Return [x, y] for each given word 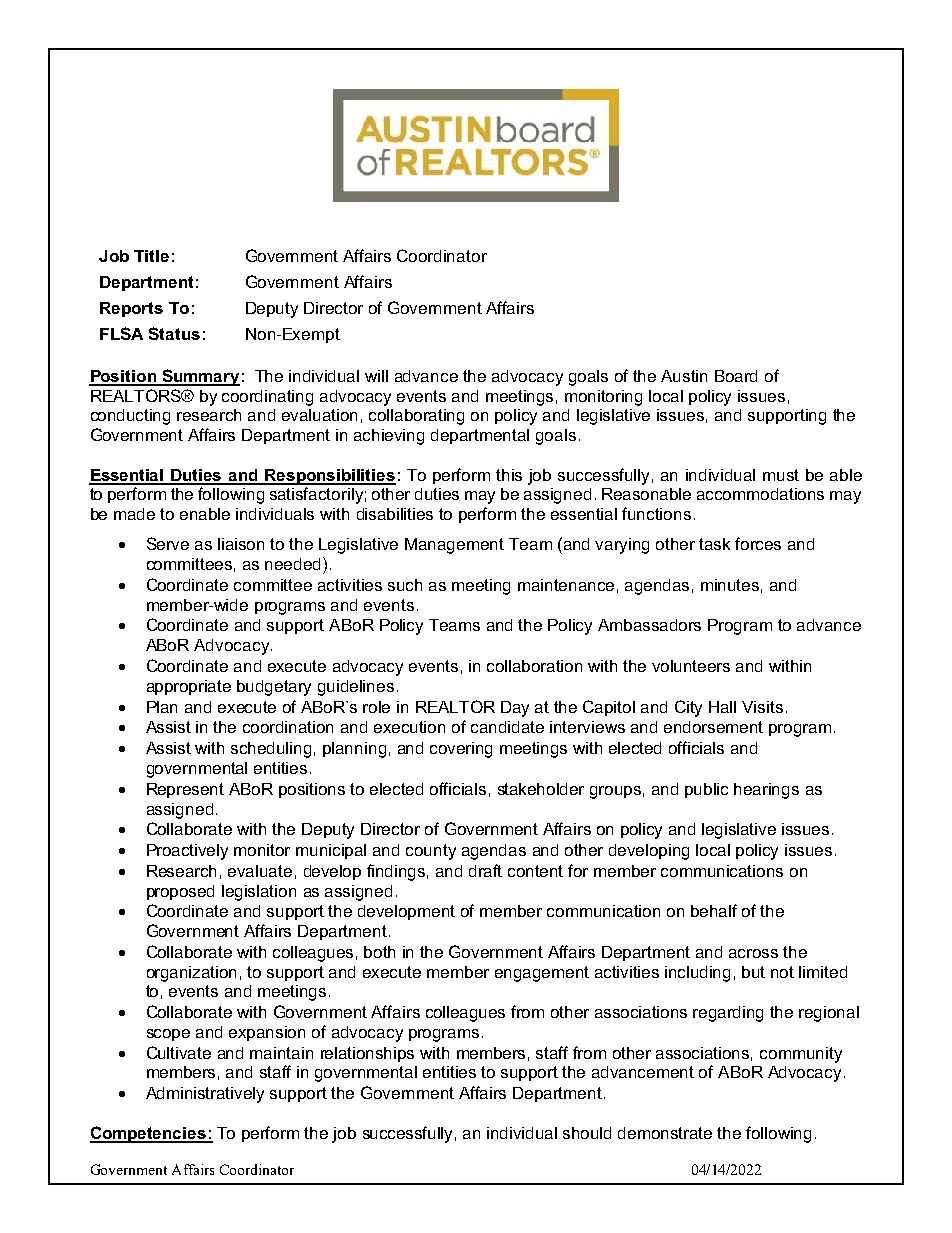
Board [736, 376]
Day [515, 709]
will [376, 376]
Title [151, 256]
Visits [762, 707]
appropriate [189, 687]
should [587, 1133]
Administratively [205, 1095]
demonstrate [665, 1133]
